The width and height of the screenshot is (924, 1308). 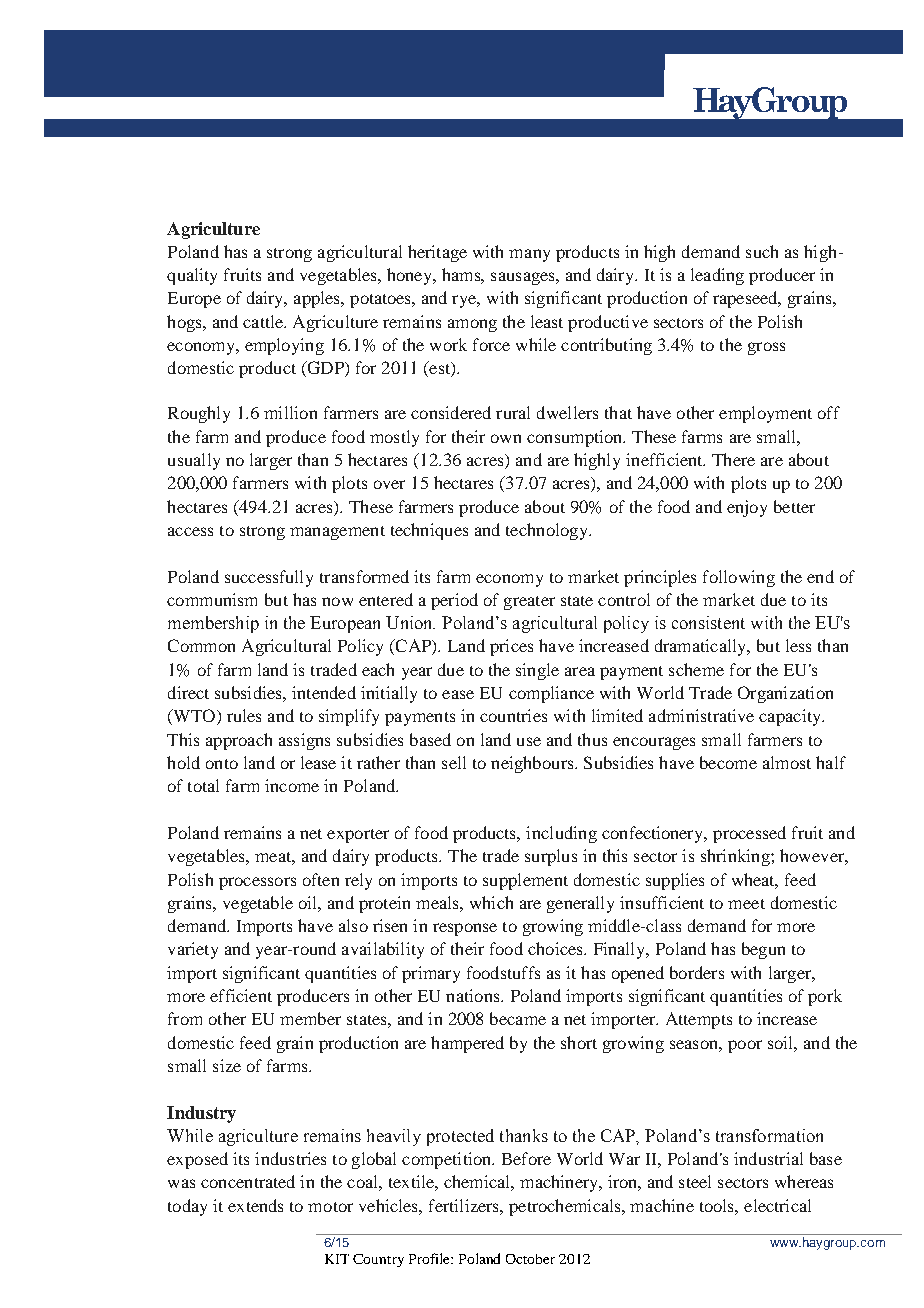 What do you see at coordinates (746, 299) in the screenshot?
I see `rapeseed` at bounding box center [746, 299].
